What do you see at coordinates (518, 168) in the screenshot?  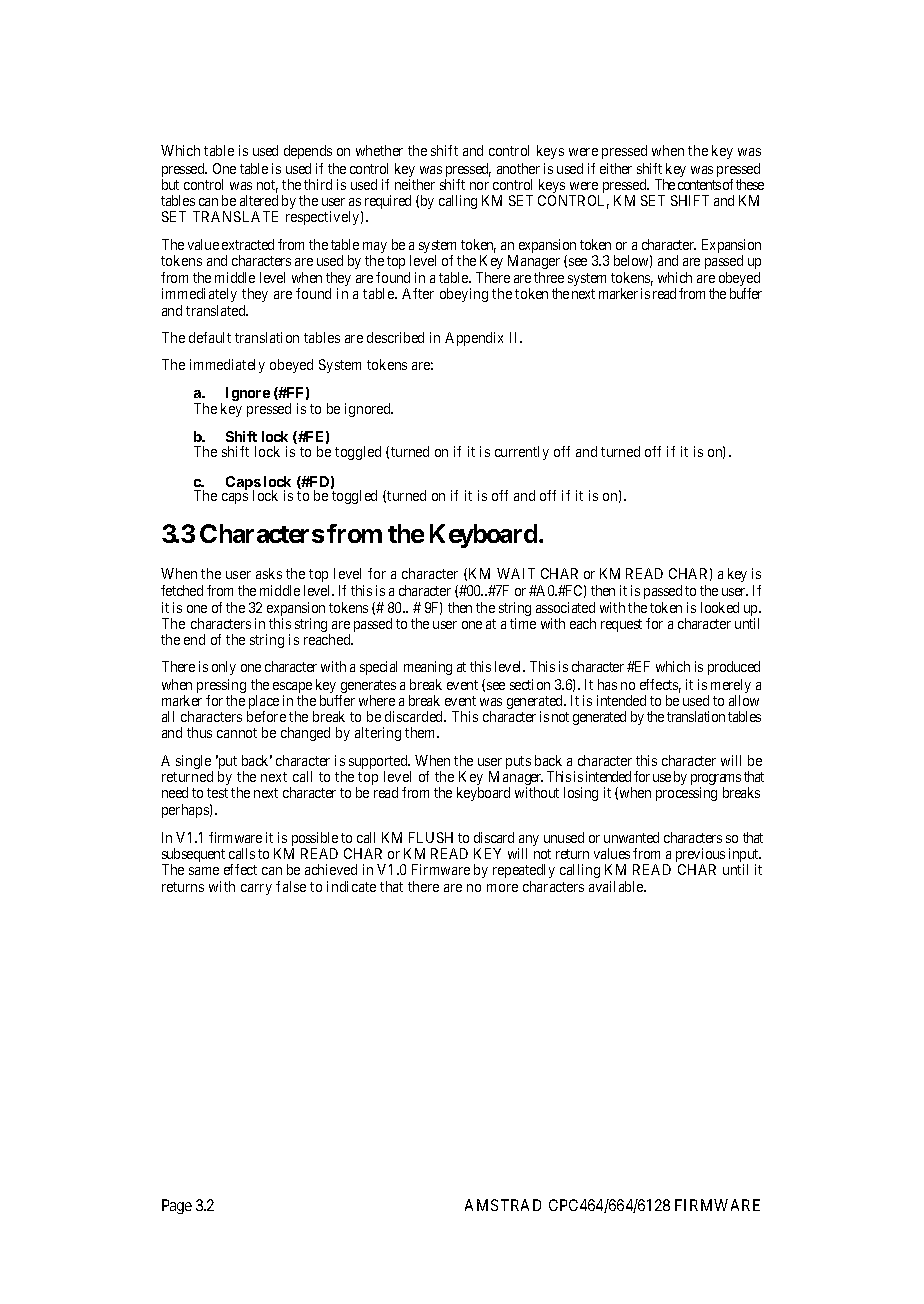 I see `another` at bounding box center [518, 168].
